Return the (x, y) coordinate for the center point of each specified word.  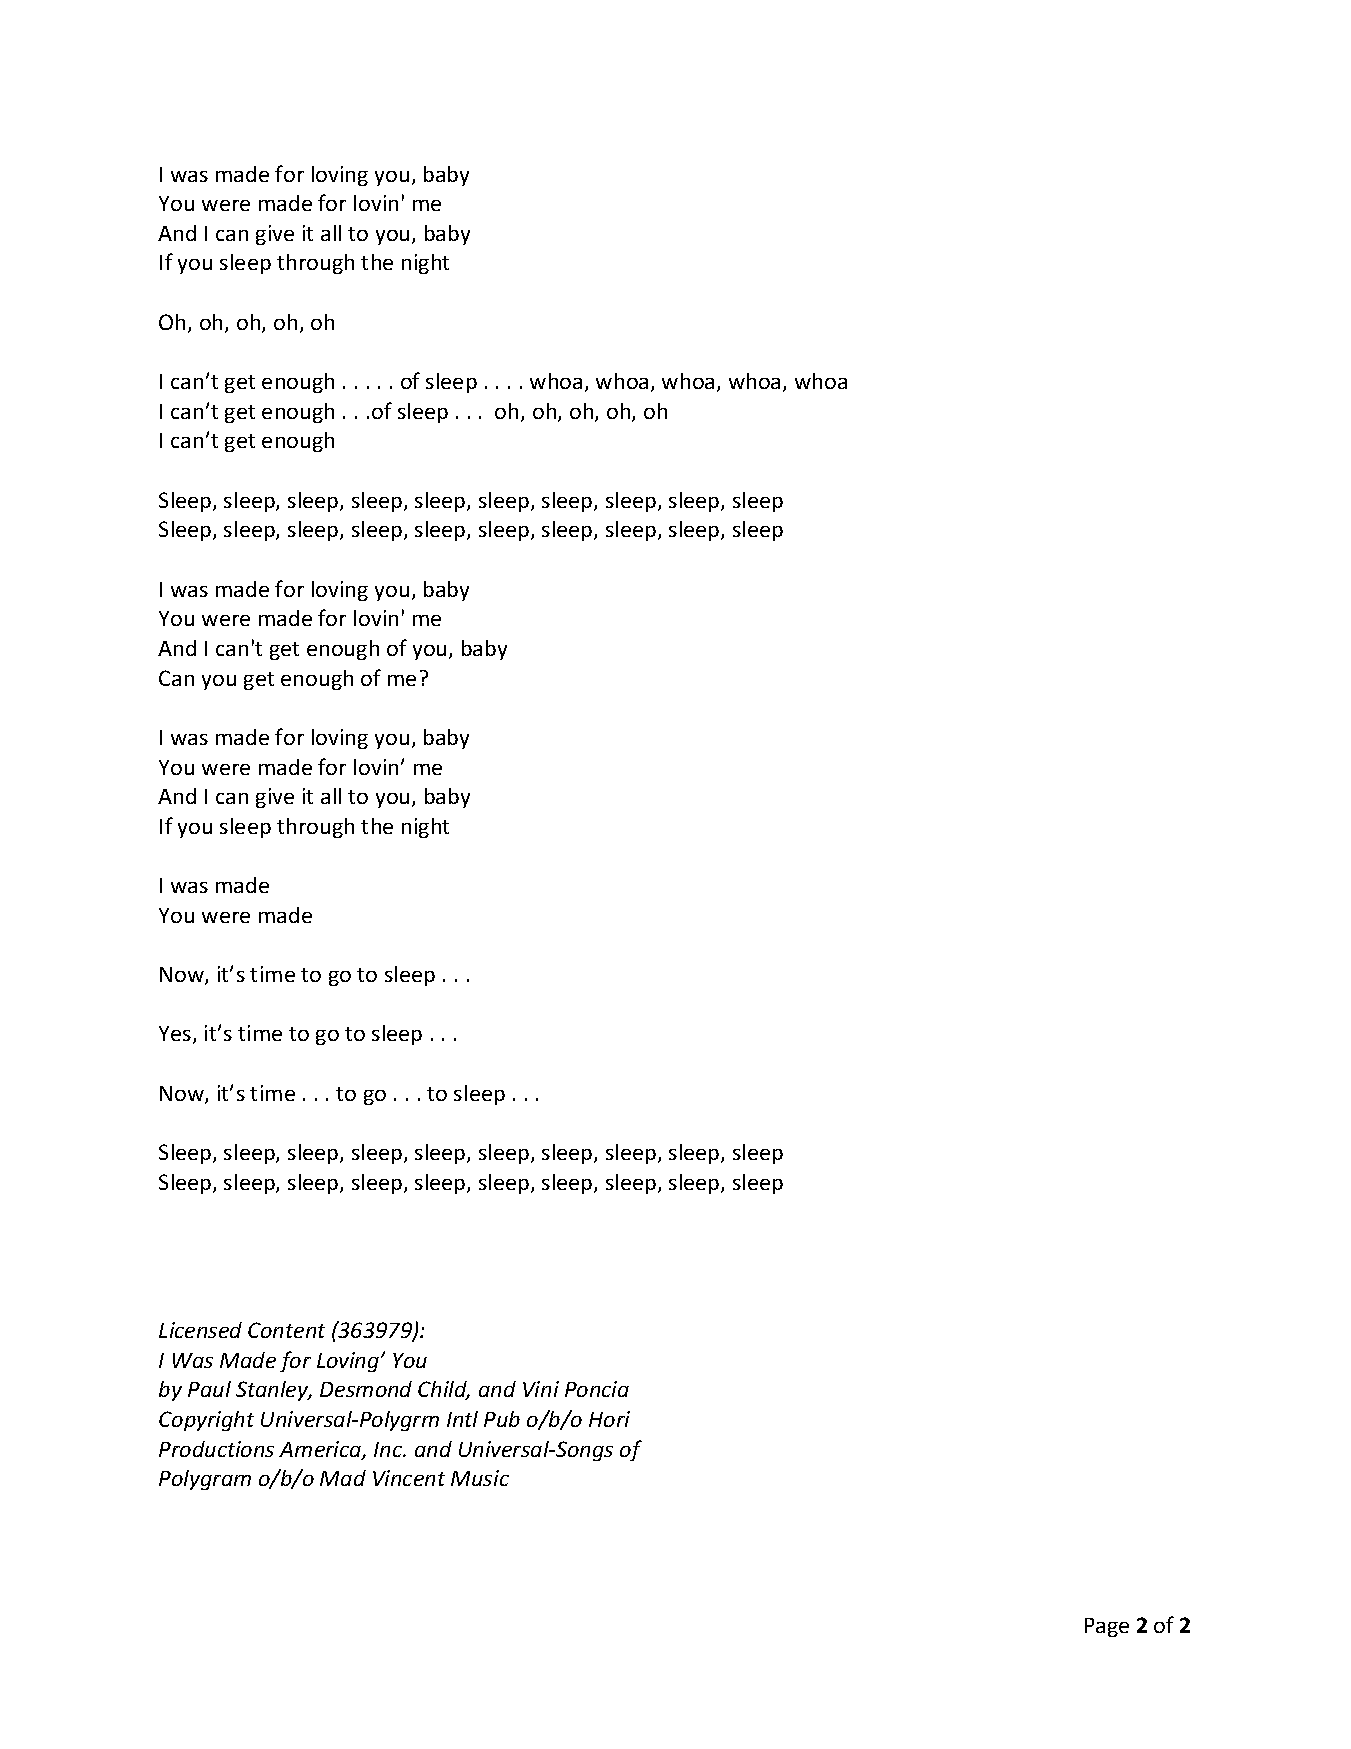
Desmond (366, 1389)
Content (286, 1330)
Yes (176, 1035)
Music (480, 1478)
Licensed (200, 1330)
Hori (609, 1419)
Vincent (409, 1478)
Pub (502, 1419)
